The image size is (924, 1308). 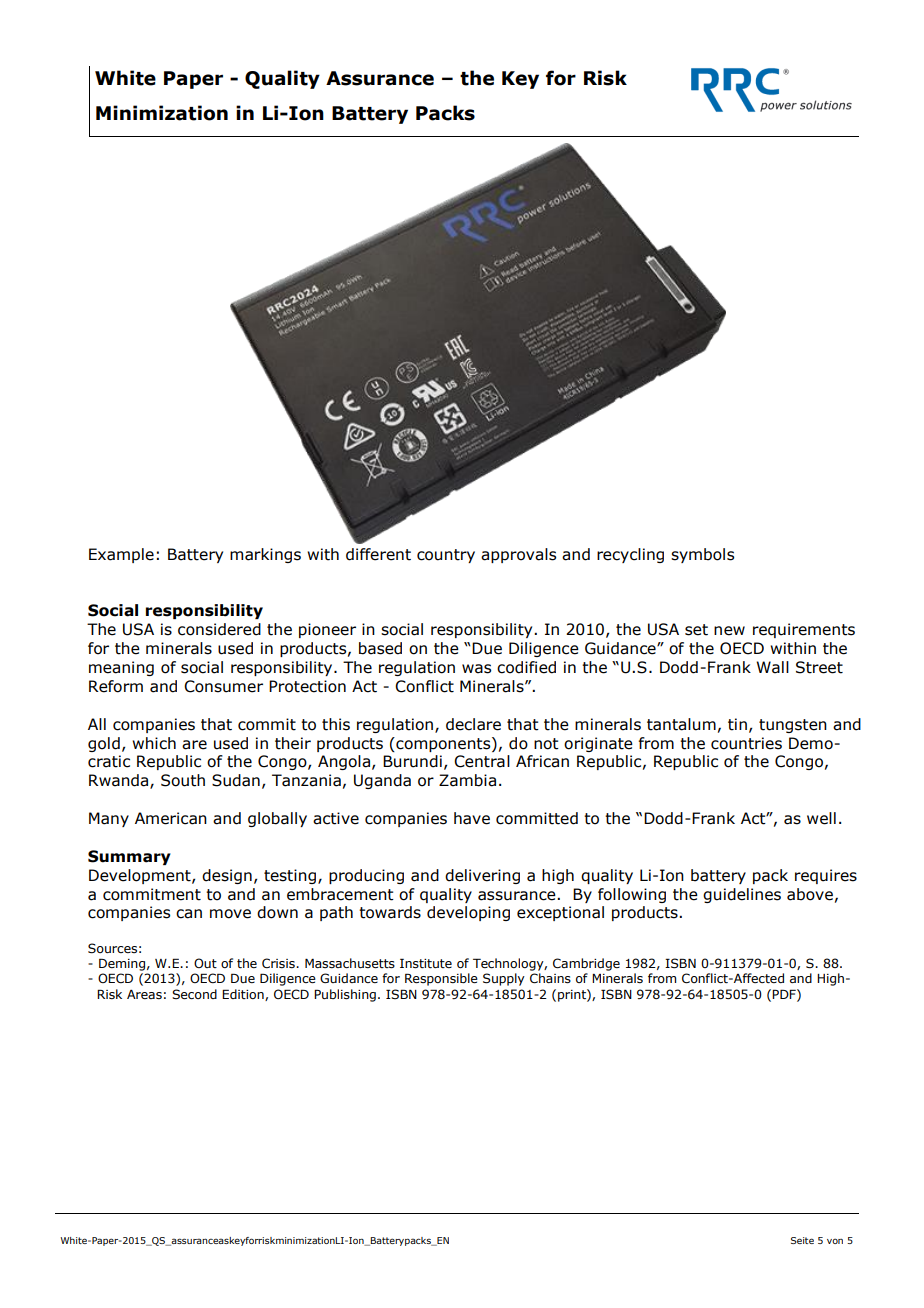 What do you see at coordinates (467, 780) in the page?
I see `Zambia` at bounding box center [467, 780].
